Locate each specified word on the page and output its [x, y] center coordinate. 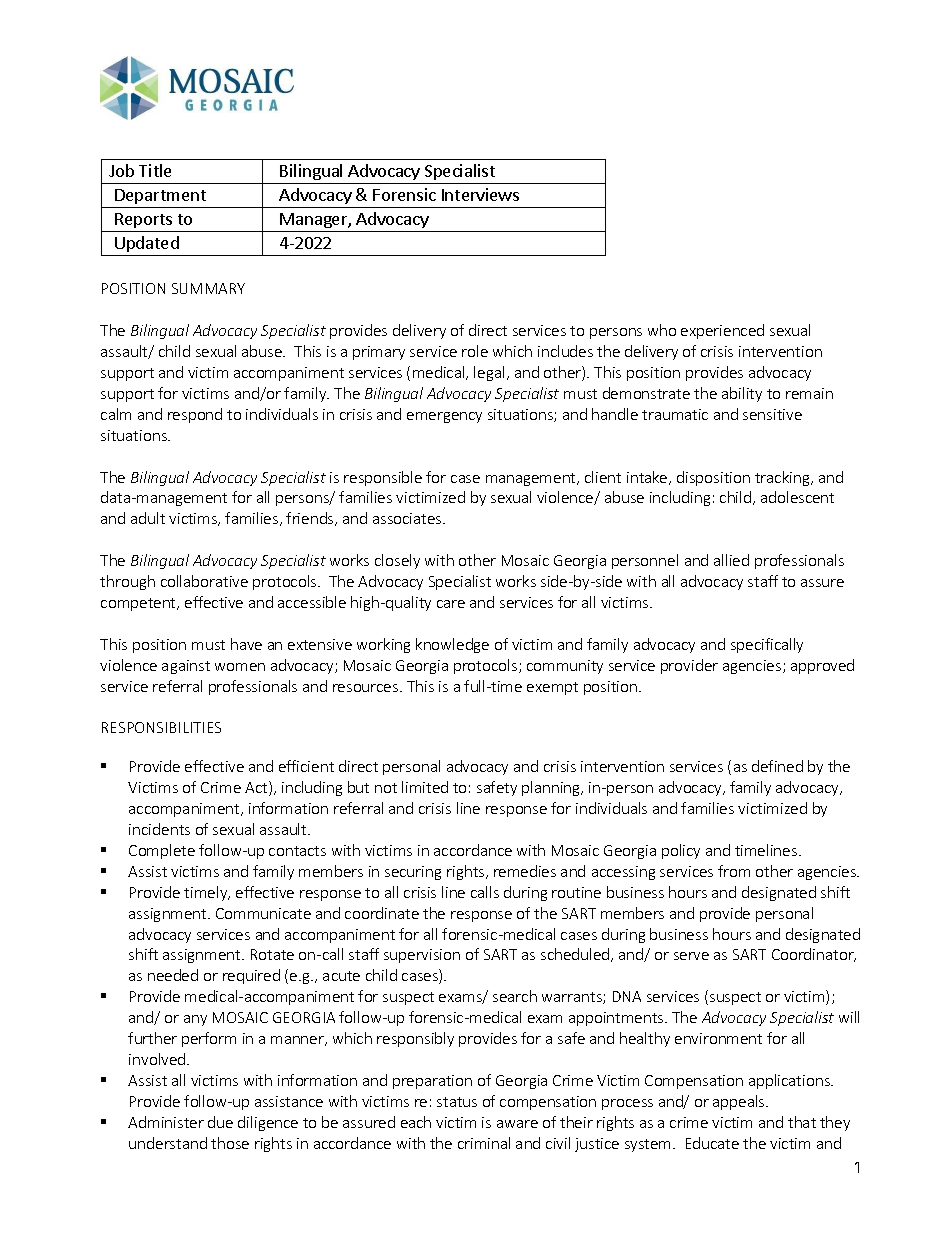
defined [777, 766]
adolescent [797, 497]
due [220, 1122]
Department [160, 198]
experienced [722, 331]
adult [148, 518]
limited [425, 787]
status [457, 1102]
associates [408, 518]
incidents [159, 829]
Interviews [480, 194]
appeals [740, 1102]
